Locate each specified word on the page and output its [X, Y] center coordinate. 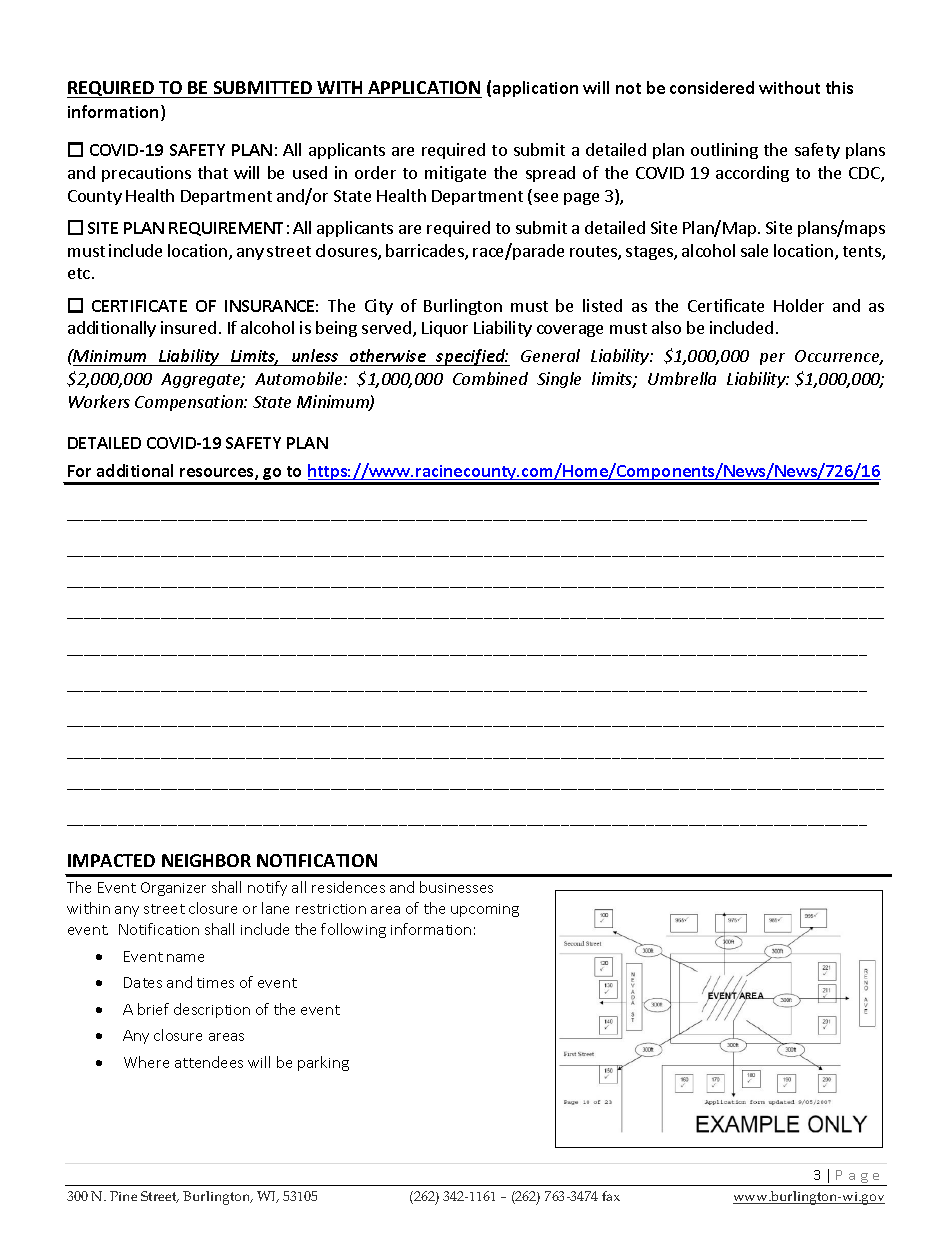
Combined [490, 378]
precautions [146, 174]
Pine [123, 1196]
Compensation [190, 403]
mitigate [455, 174]
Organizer [173, 889]
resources [218, 474]
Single [559, 380]
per [772, 359]
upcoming [485, 910]
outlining [724, 151]
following [353, 930]
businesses [456, 887]
